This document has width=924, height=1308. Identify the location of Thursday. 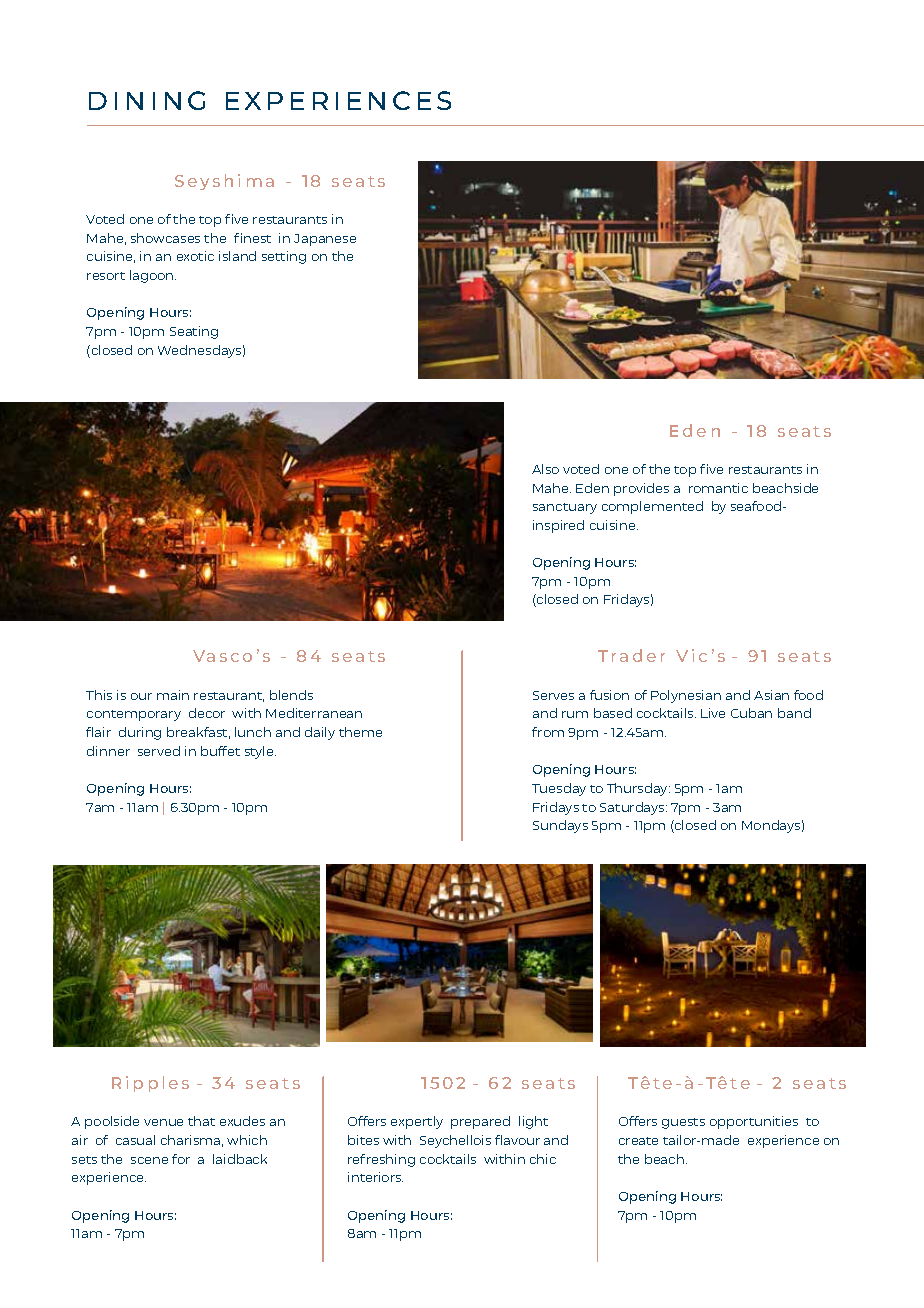
(638, 789).
